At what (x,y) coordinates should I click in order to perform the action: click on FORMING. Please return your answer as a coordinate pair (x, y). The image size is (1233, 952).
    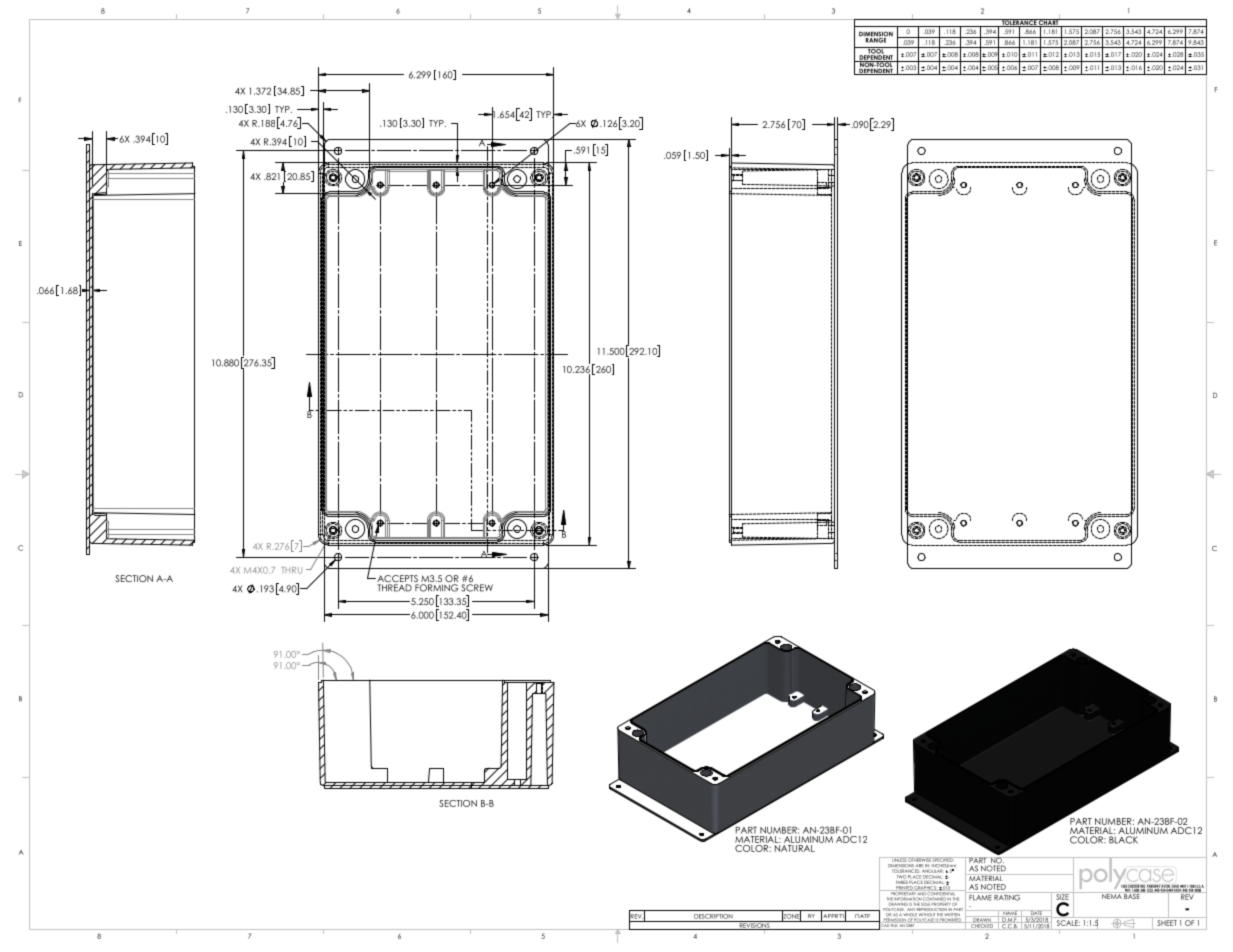
    Looking at the image, I should click on (436, 588).
